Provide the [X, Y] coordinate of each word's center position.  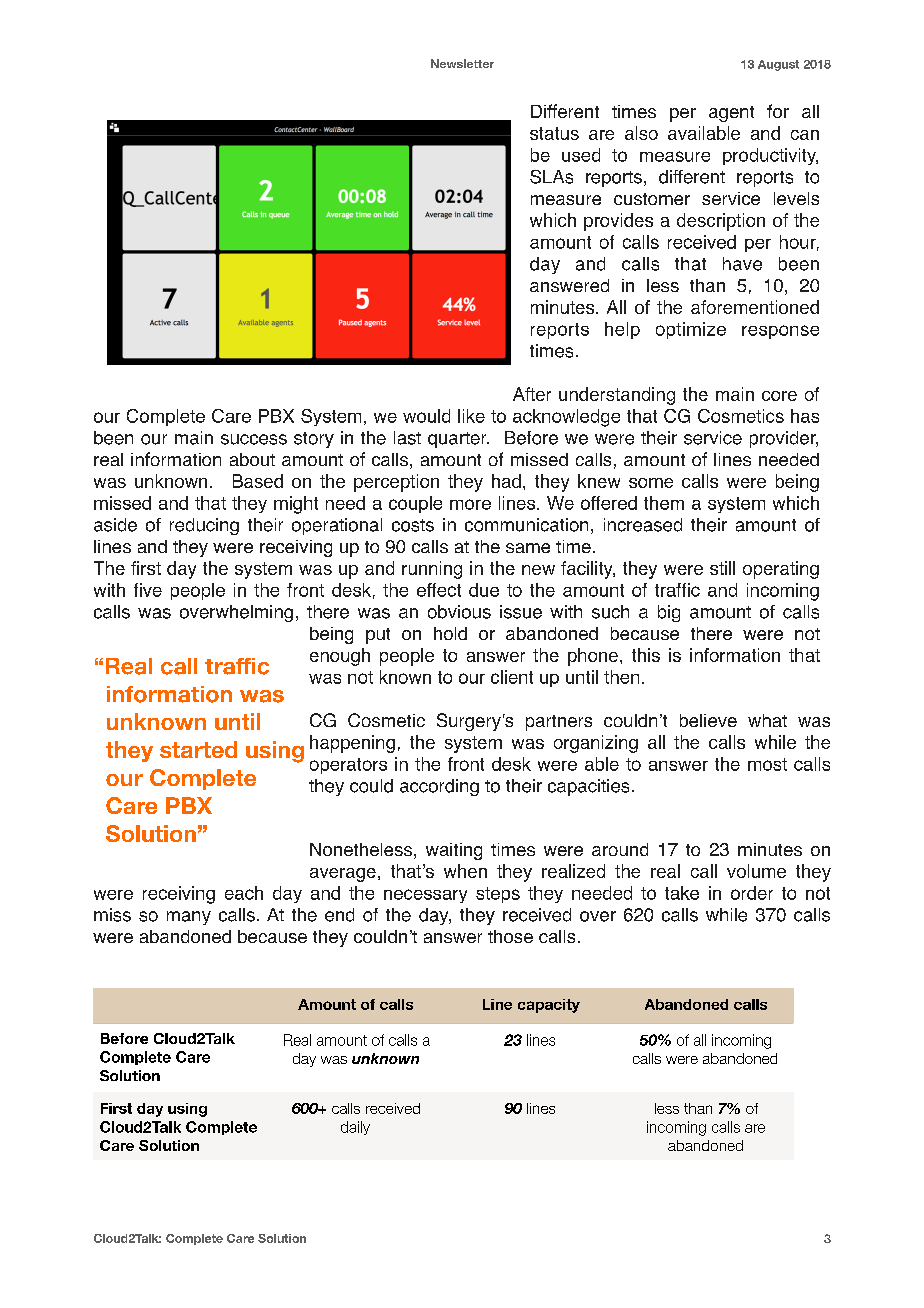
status [554, 133]
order [752, 893]
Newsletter [462, 63]
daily [355, 1128]
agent [731, 114]
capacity [549, 1006]
